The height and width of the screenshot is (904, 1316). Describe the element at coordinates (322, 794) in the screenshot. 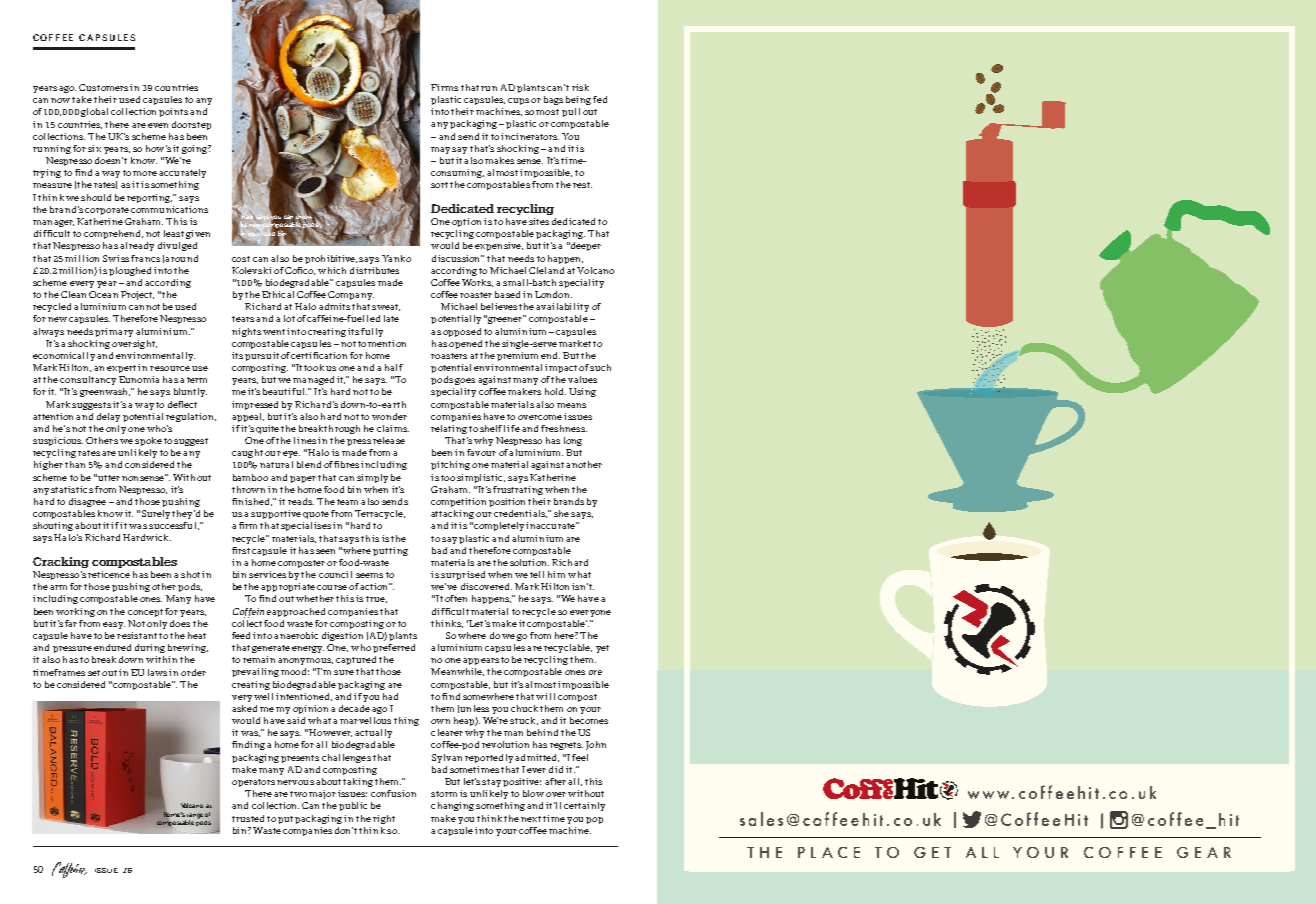

I see `major` at that location.
